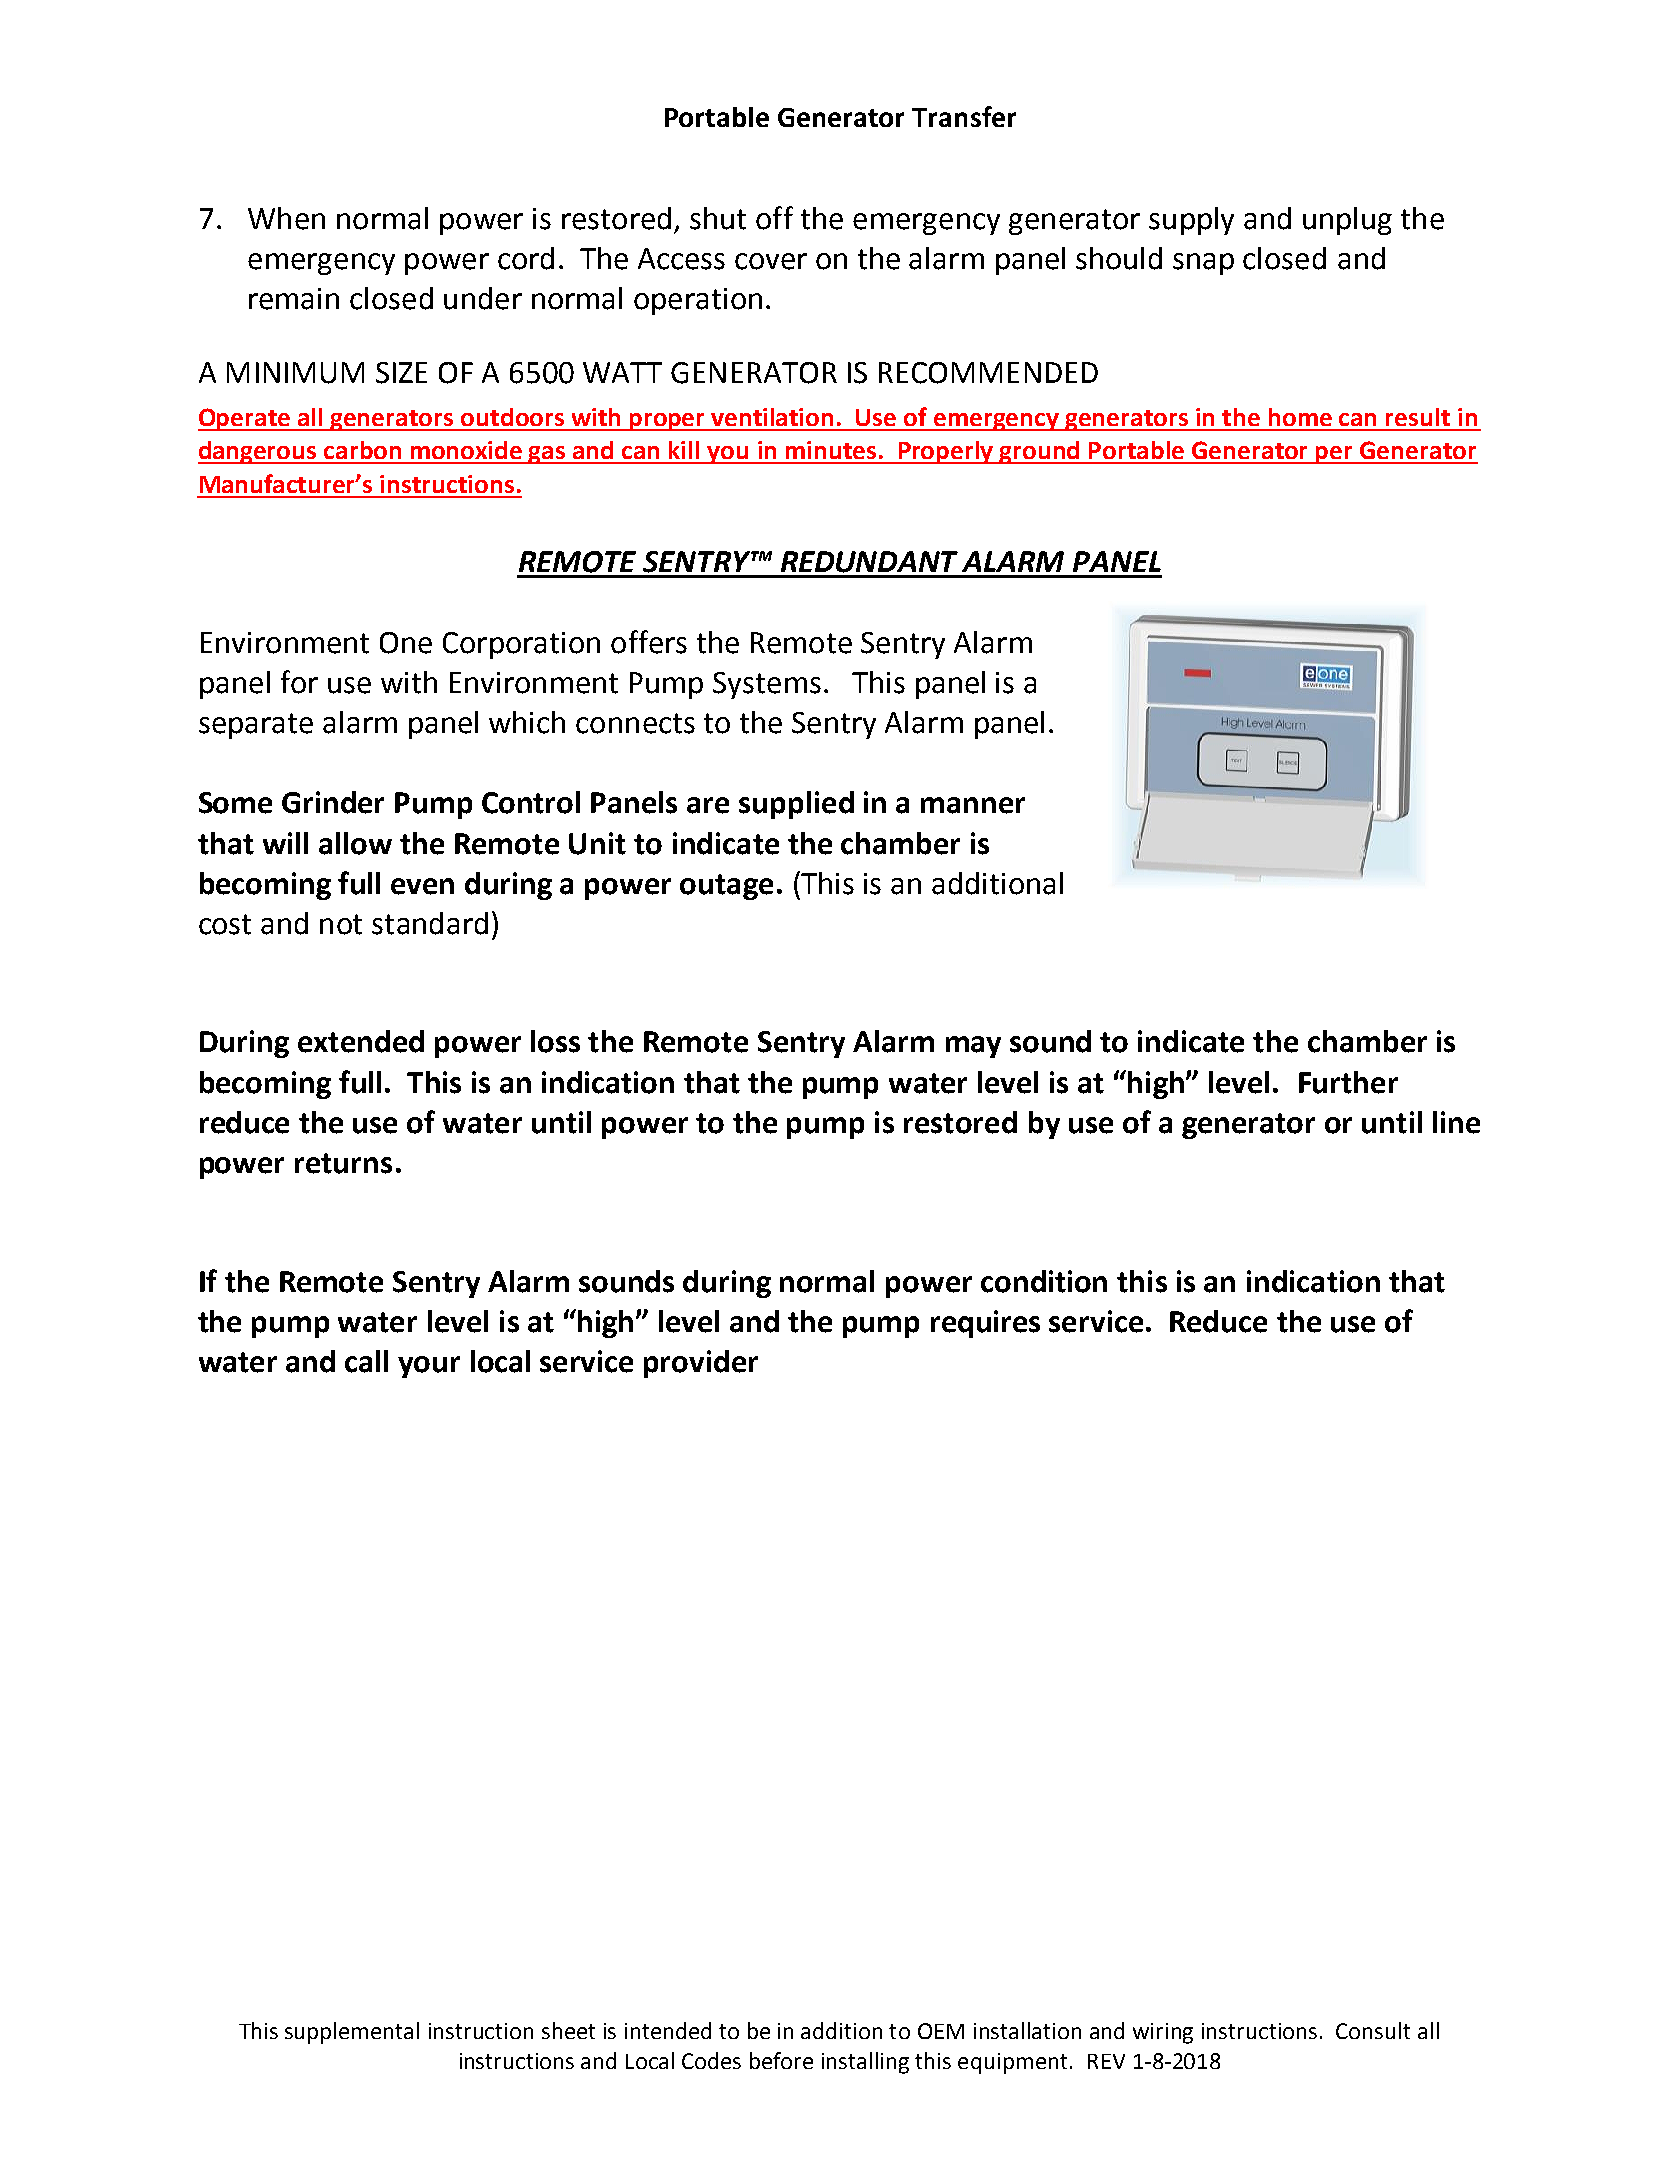 The width and height of the screenshot is (1680, 2175). What do you see at coordinates (406, 643) in the screenshot?
I see `One` at bounding box center [406, 643].
